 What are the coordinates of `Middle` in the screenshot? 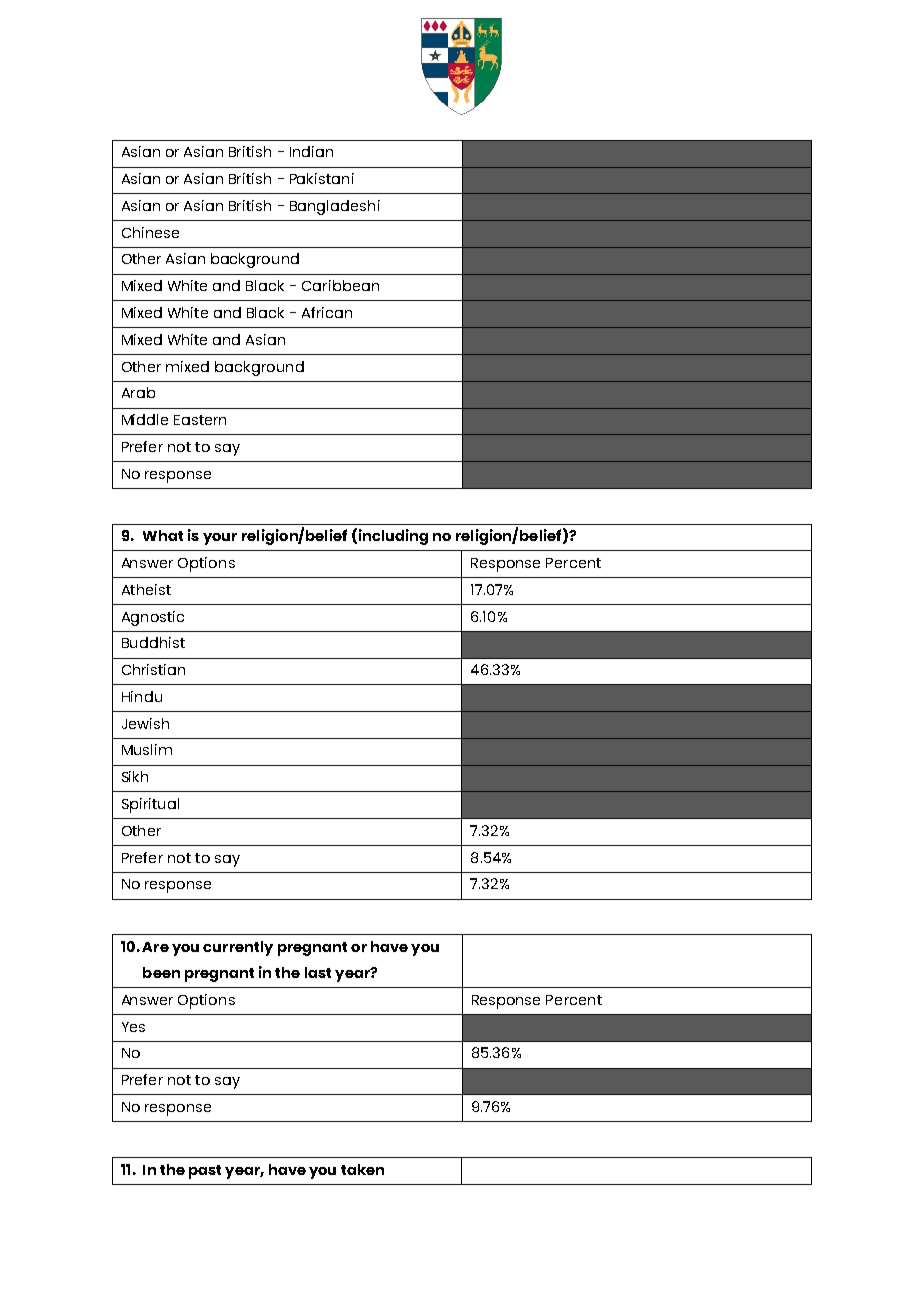 It's located at (145, 419).
